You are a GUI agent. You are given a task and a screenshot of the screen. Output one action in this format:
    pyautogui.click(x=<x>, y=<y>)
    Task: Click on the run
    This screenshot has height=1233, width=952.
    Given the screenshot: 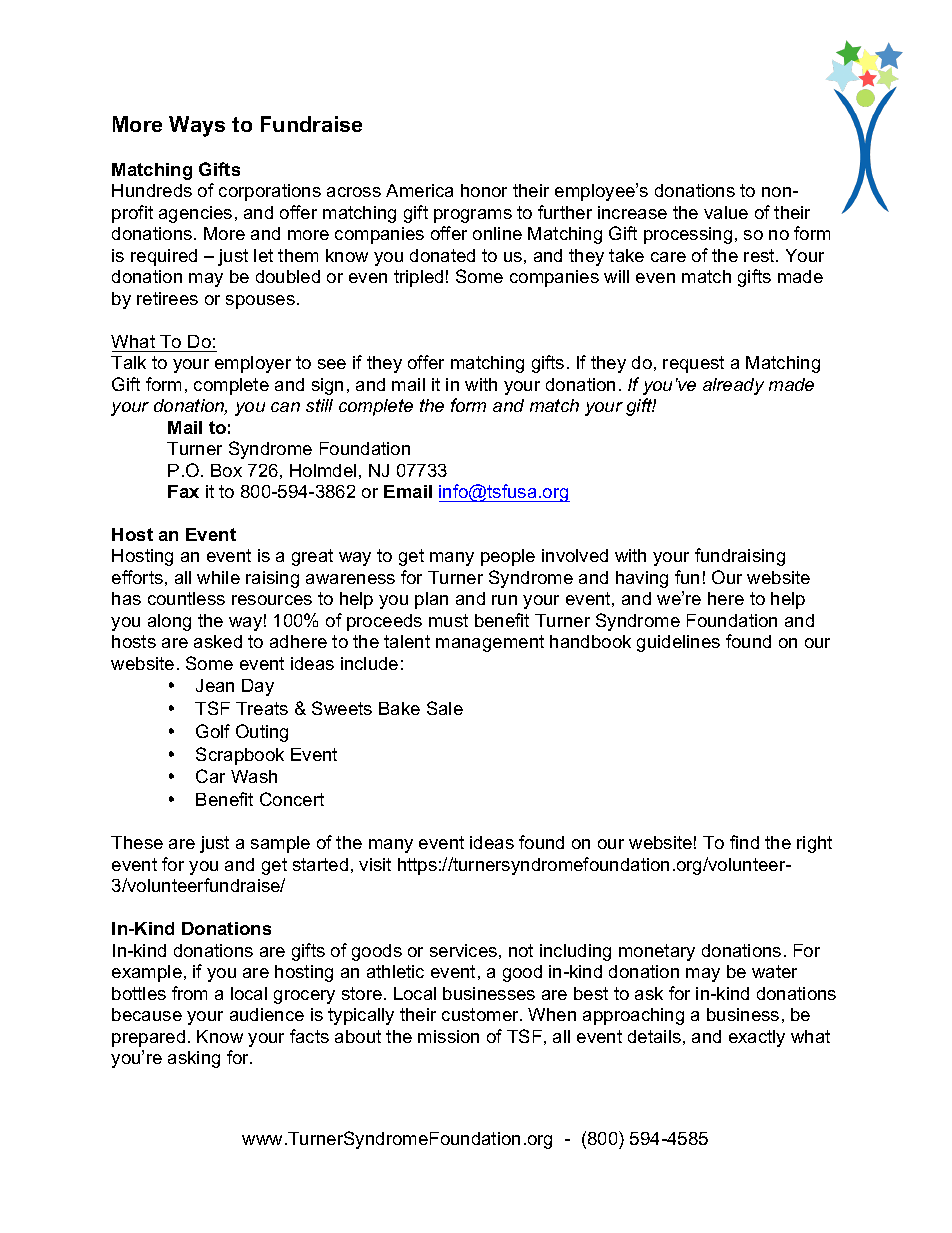 What is the action you would take?
    pyautogui.click(x=504, y=600)
